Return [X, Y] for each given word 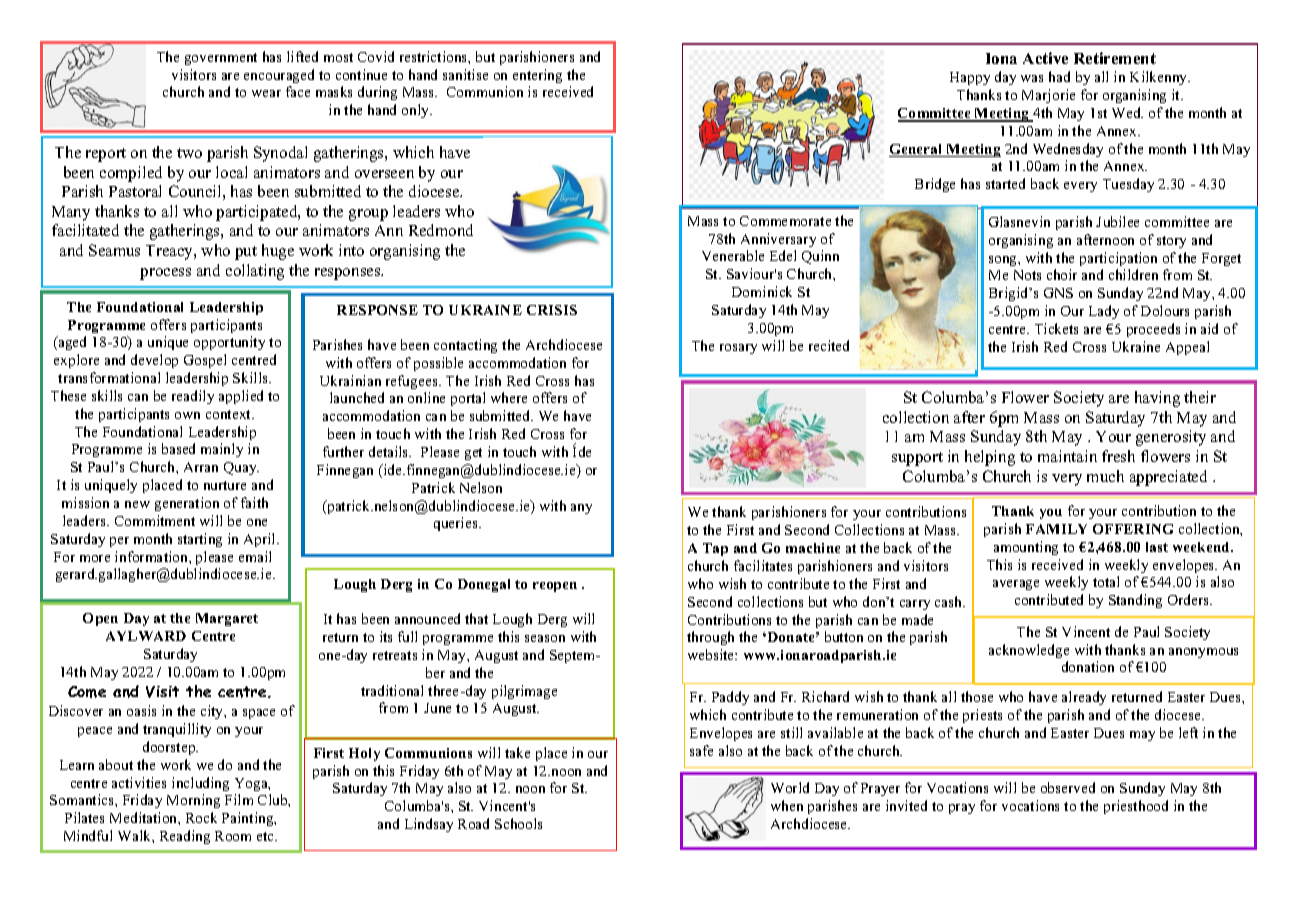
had [1059, 76]
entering [537, 76]
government [221, 59]
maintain [1067, 456]
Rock [201, 817]
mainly [222, 450]
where [509, 397]
